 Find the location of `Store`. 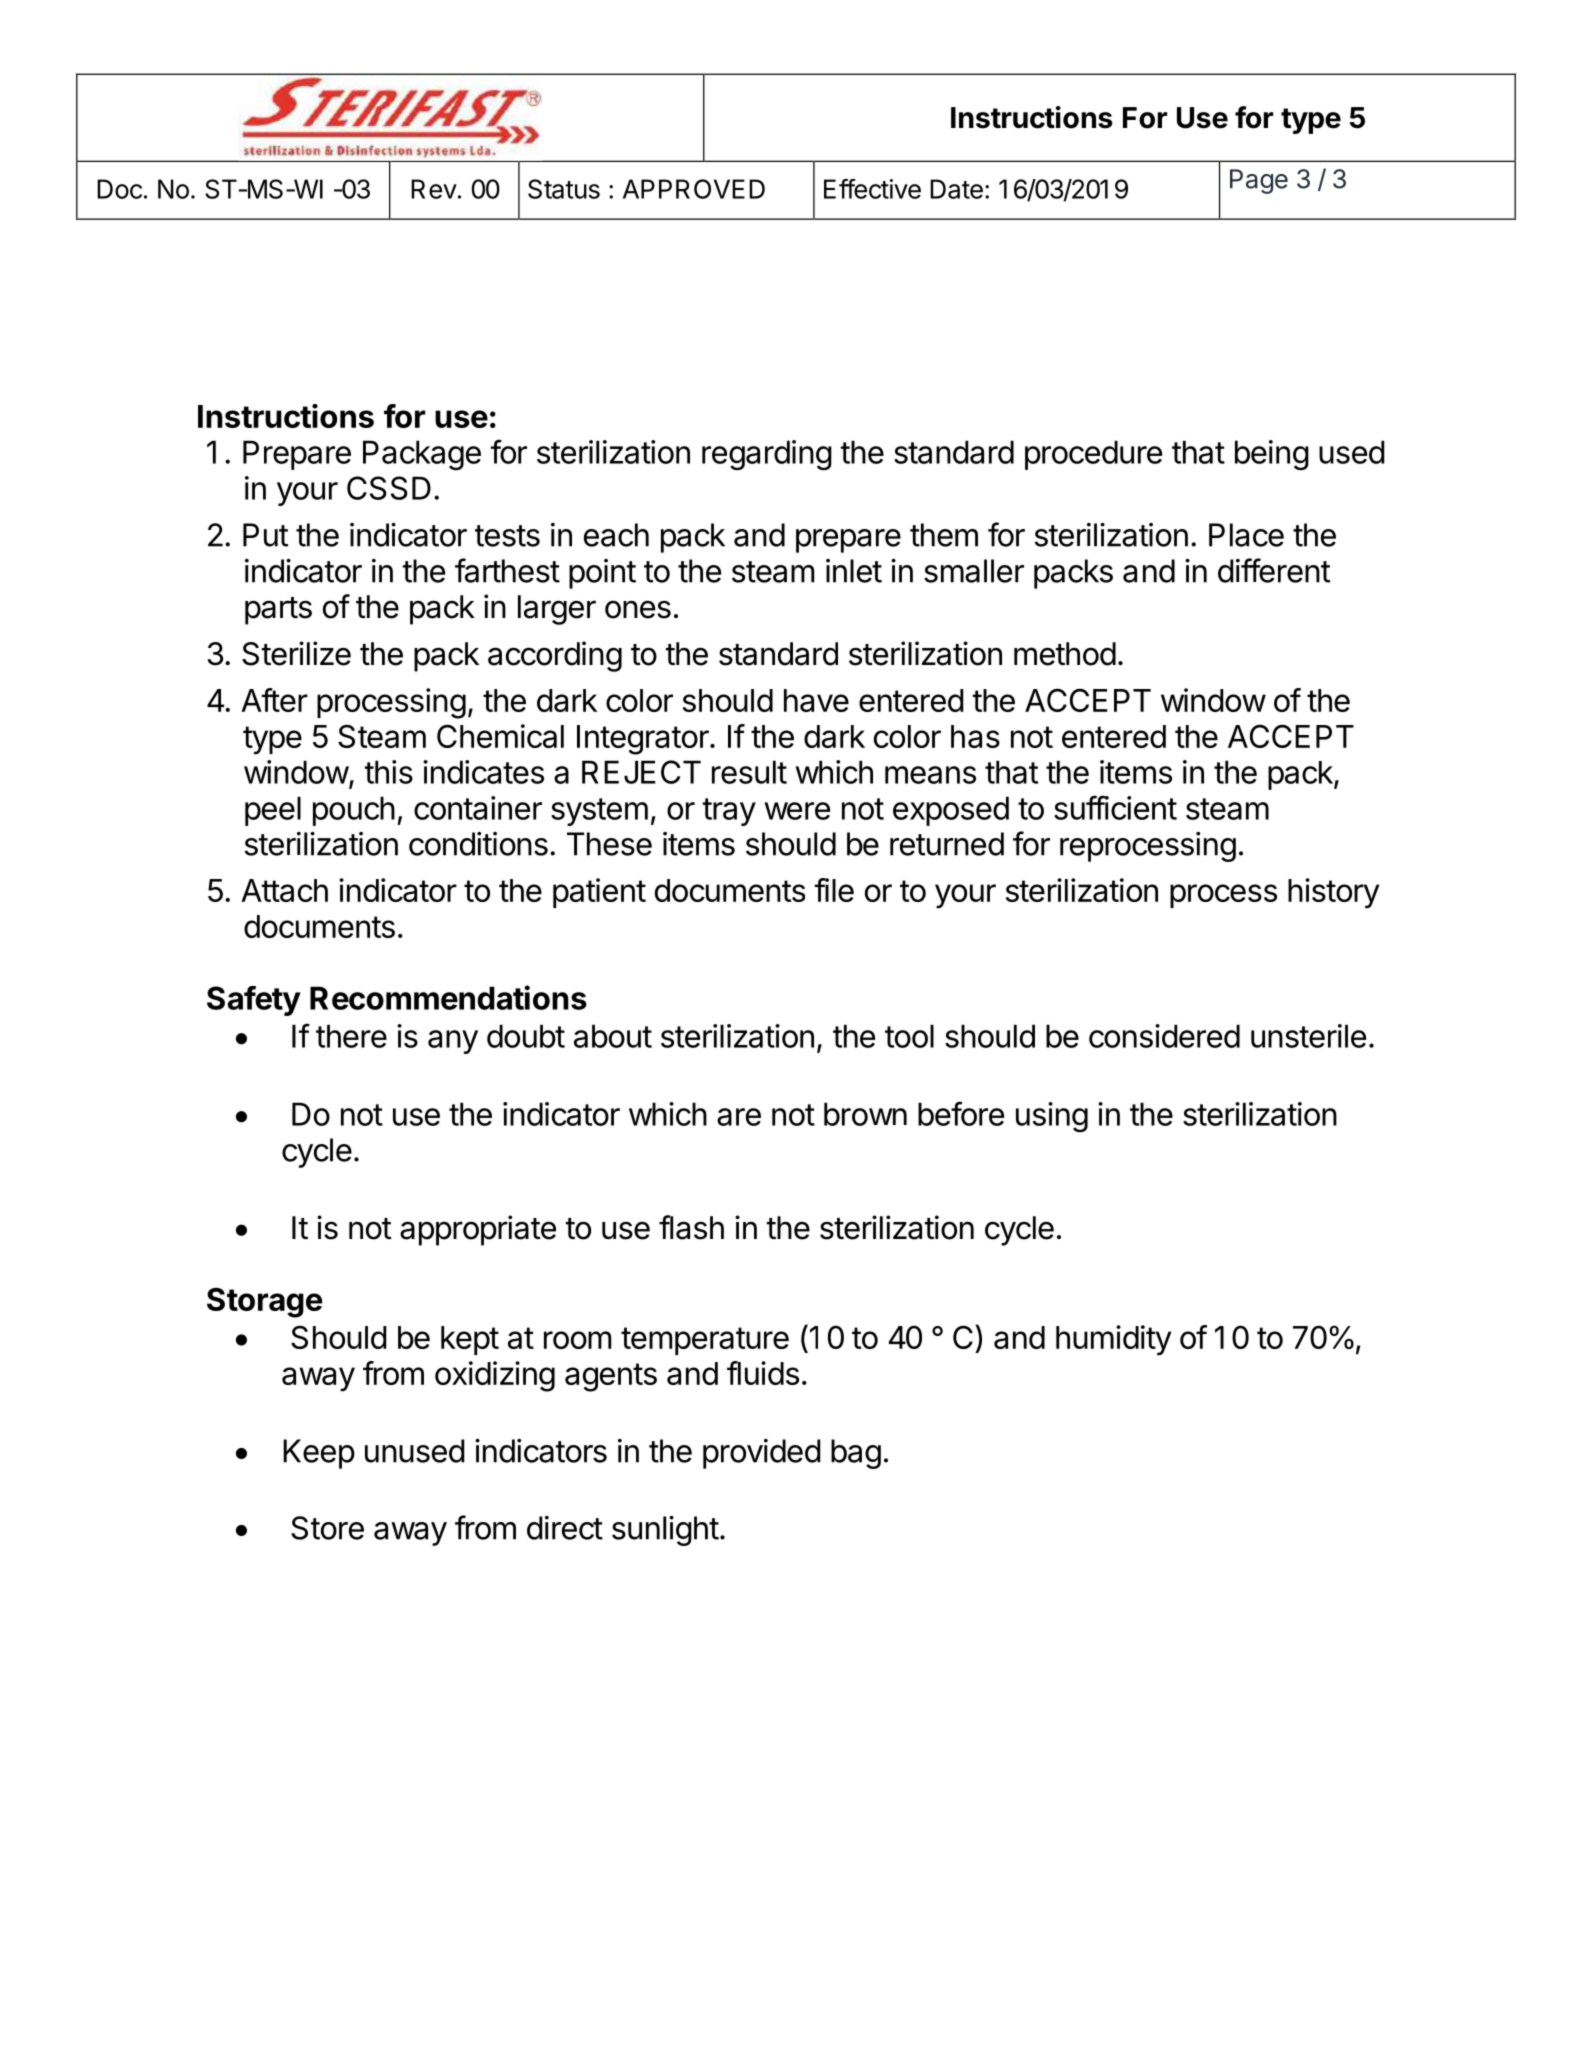

Store is located at coordinates (327, 1528).
